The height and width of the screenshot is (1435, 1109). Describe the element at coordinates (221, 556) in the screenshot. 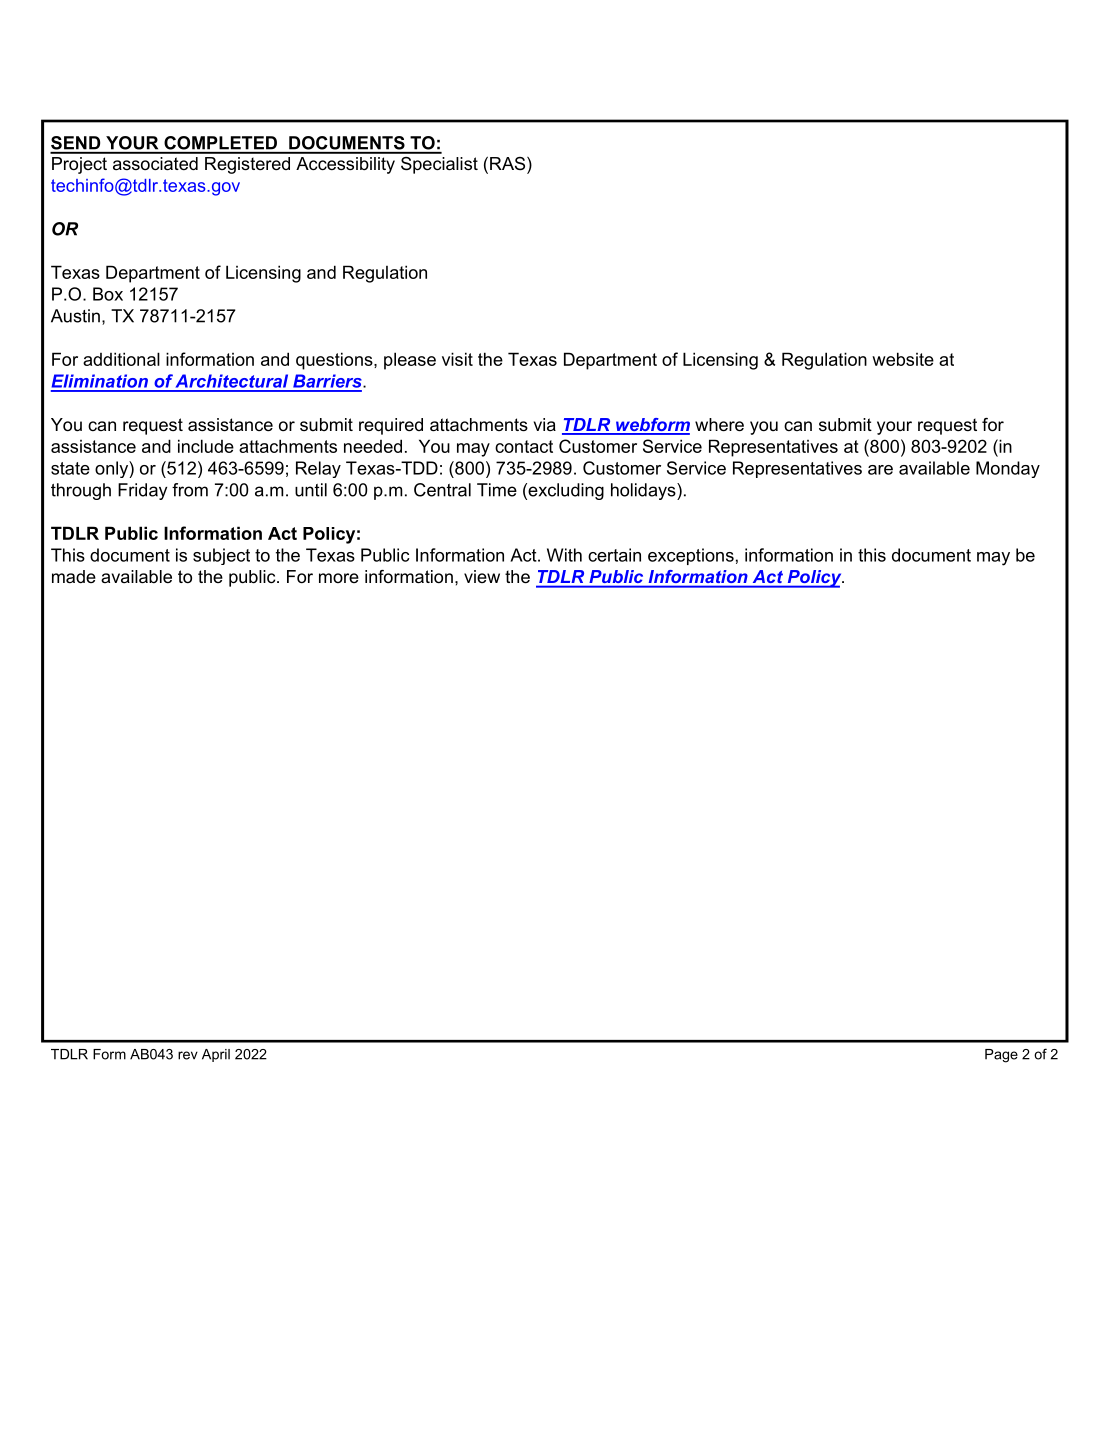

I see `subject` at that location.
